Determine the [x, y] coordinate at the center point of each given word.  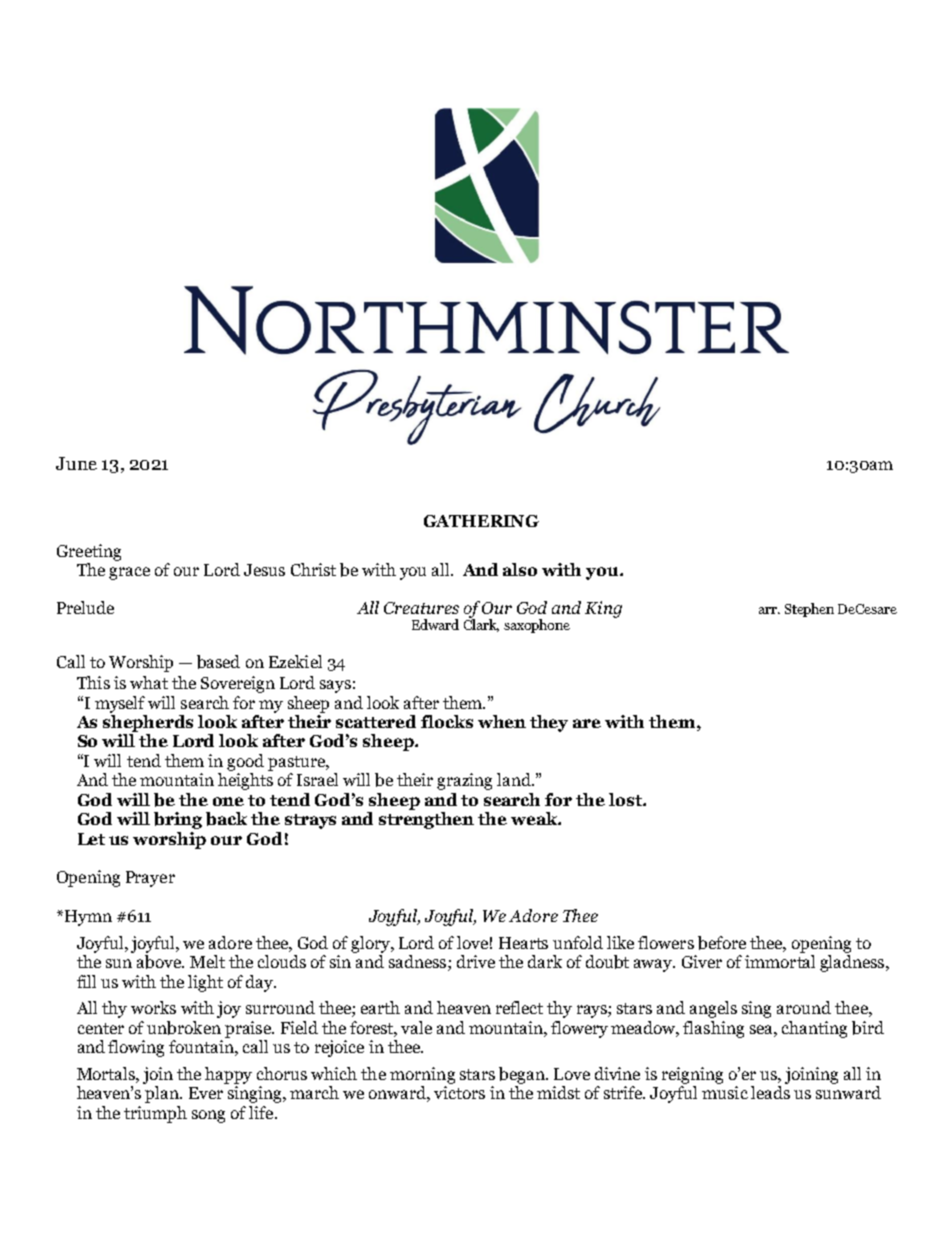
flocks [447, 721]
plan [163, 1094]
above [160, 962]
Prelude [85, 607]
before [722, 943]
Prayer [150, 879]
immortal [780, 961]
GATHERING [481, 521]
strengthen [426, 820]
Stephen [809, 610]
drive [476, 961]
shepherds [148, 723]
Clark [481, 624]
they [549, 723]
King [603, 609]
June [76, 463]
